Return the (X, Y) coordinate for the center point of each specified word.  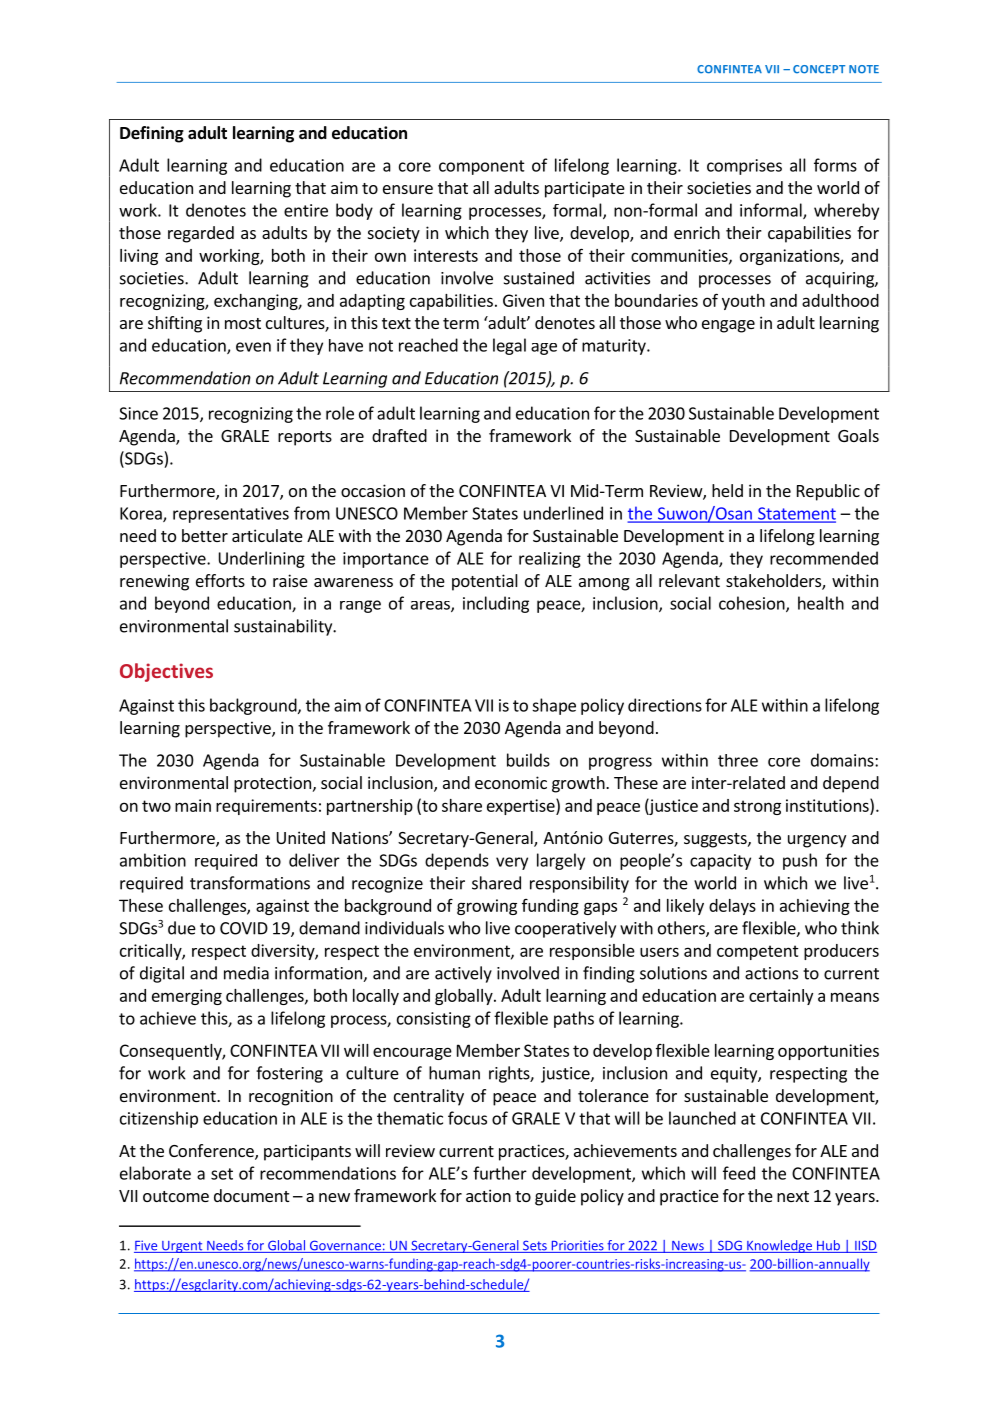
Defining (152, 134)
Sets (535, 1246)
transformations (250, 883)
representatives (231, 515)
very (512, 863)
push (800, 861)
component (482, 167)
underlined (563, 513)
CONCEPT (819, 69)
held (727, 490)
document (251, 1195)
